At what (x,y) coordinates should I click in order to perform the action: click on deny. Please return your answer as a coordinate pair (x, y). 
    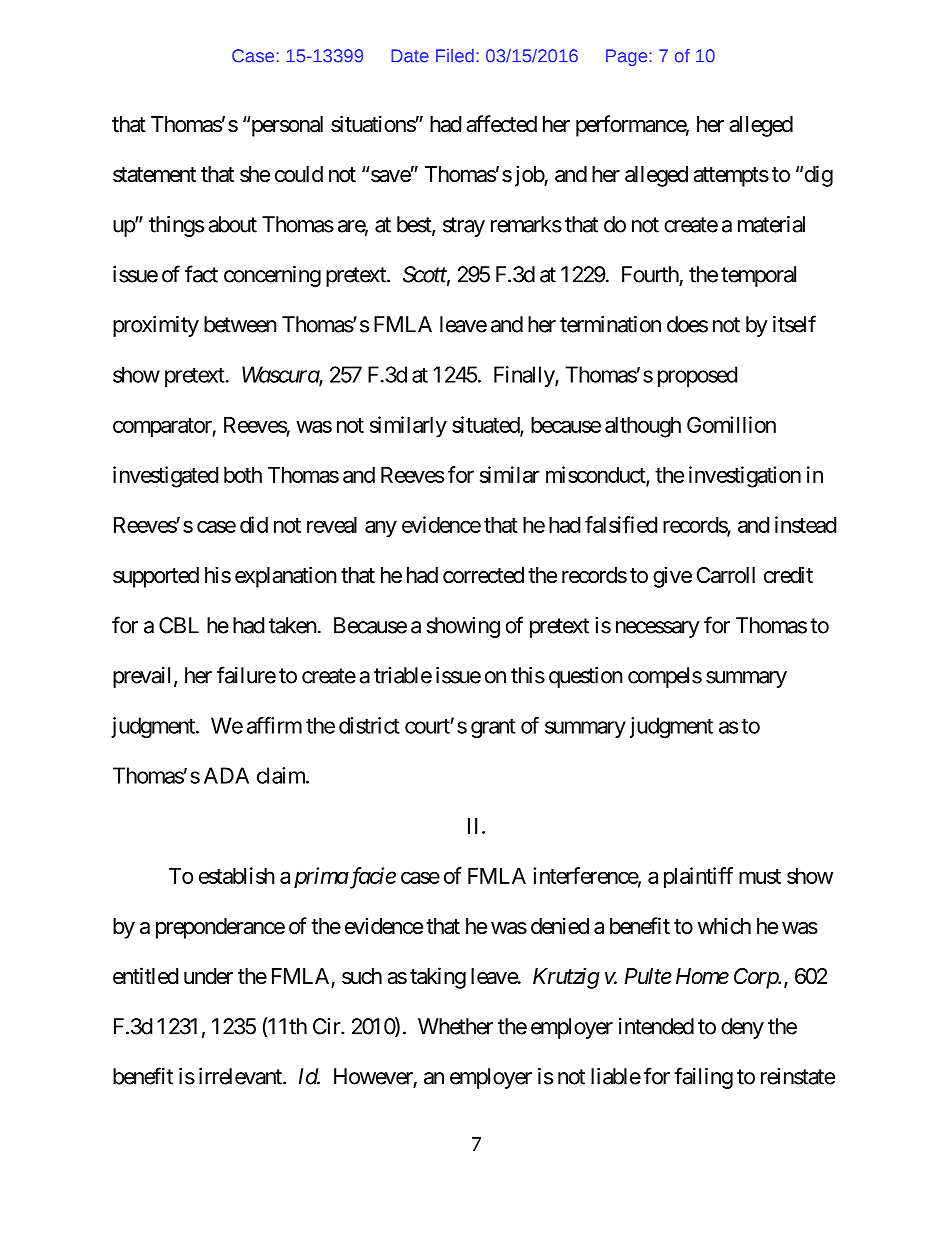
    Looking at the image, I should click on (742, 1028).
